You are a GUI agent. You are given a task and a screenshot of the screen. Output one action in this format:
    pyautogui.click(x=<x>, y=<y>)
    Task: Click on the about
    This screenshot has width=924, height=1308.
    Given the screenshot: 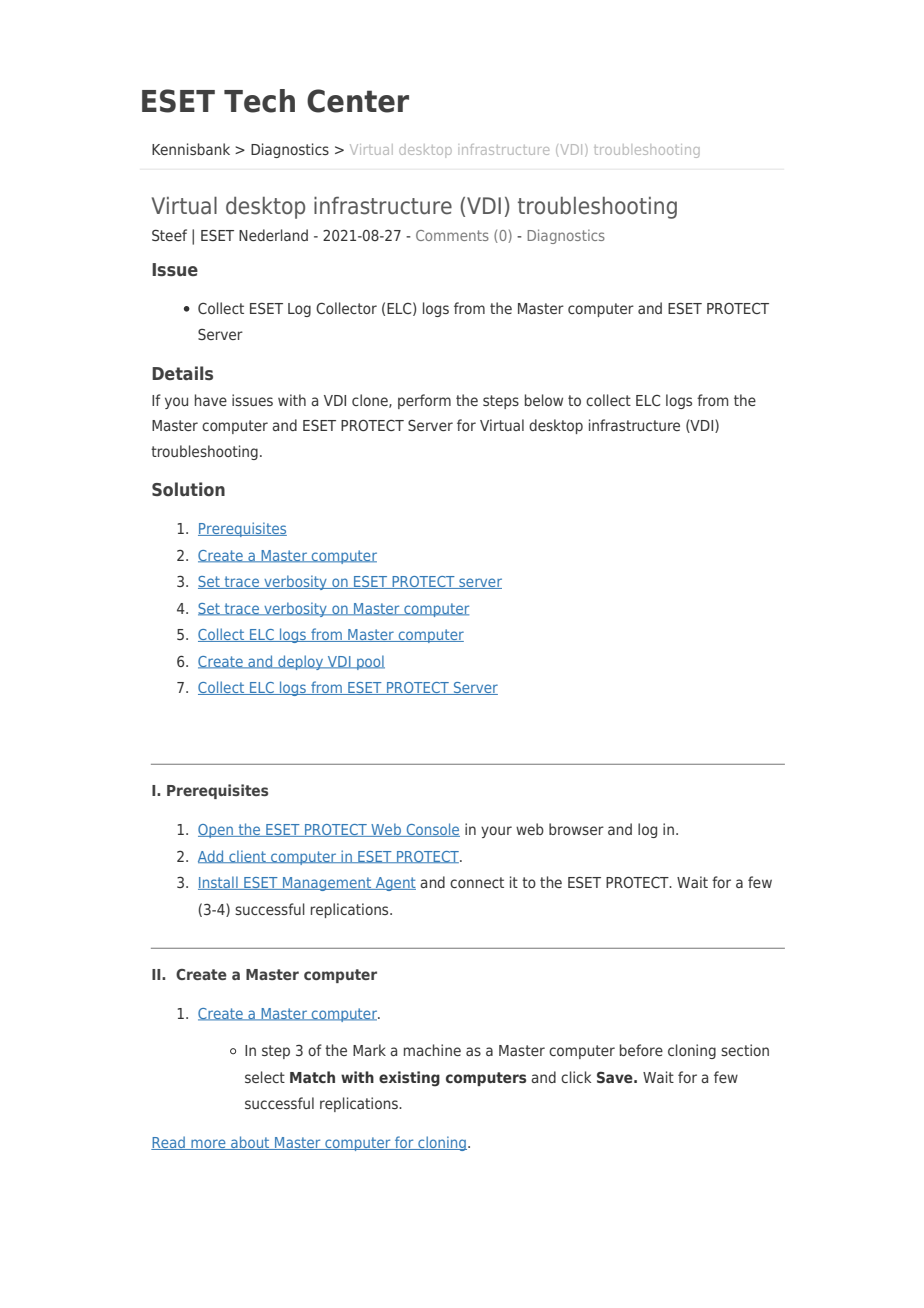 What is the action you would take?
    pyautogui.click(x=250, y=1143)
